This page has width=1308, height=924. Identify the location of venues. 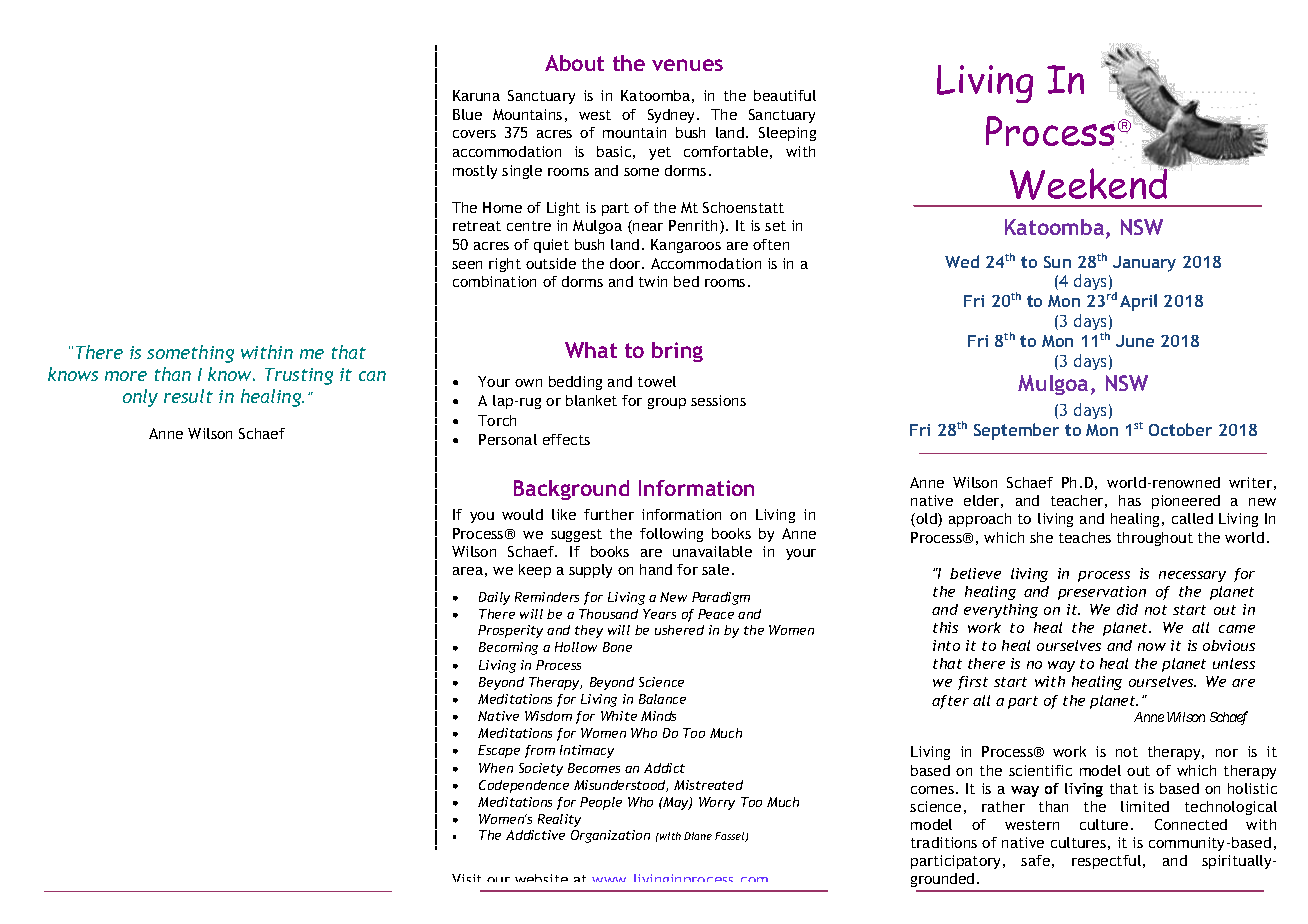
(687, 65).
